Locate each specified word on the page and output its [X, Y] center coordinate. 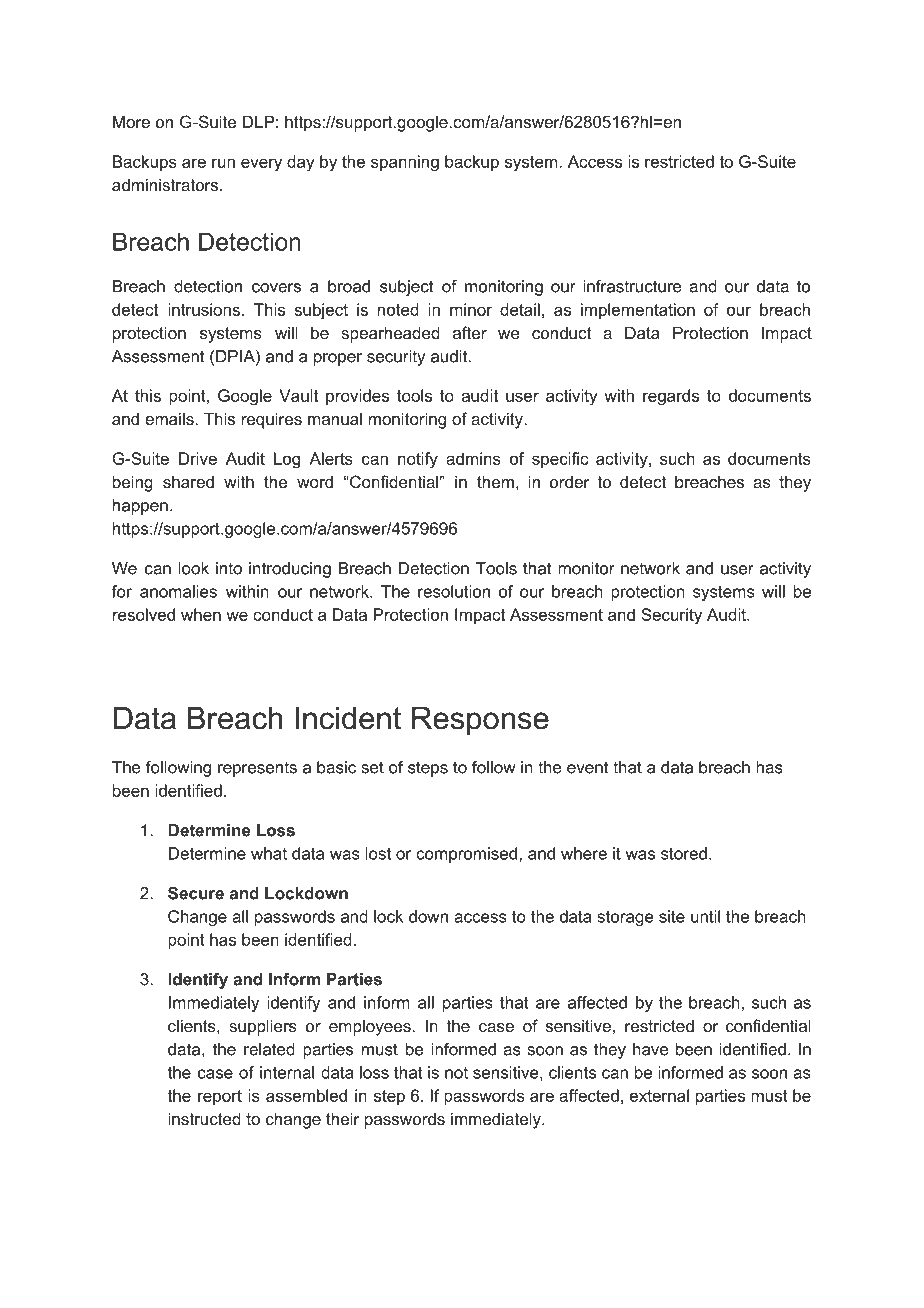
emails [170, 418]
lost [378, 853]
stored [684, 853]
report [220, 1097]
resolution [454, 591]
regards [671, 397]
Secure [196, 893]
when [201, 614]
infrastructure [632, 286]
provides [357, 397]
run [223, 163]
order [570, 482]
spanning [405, 163]
